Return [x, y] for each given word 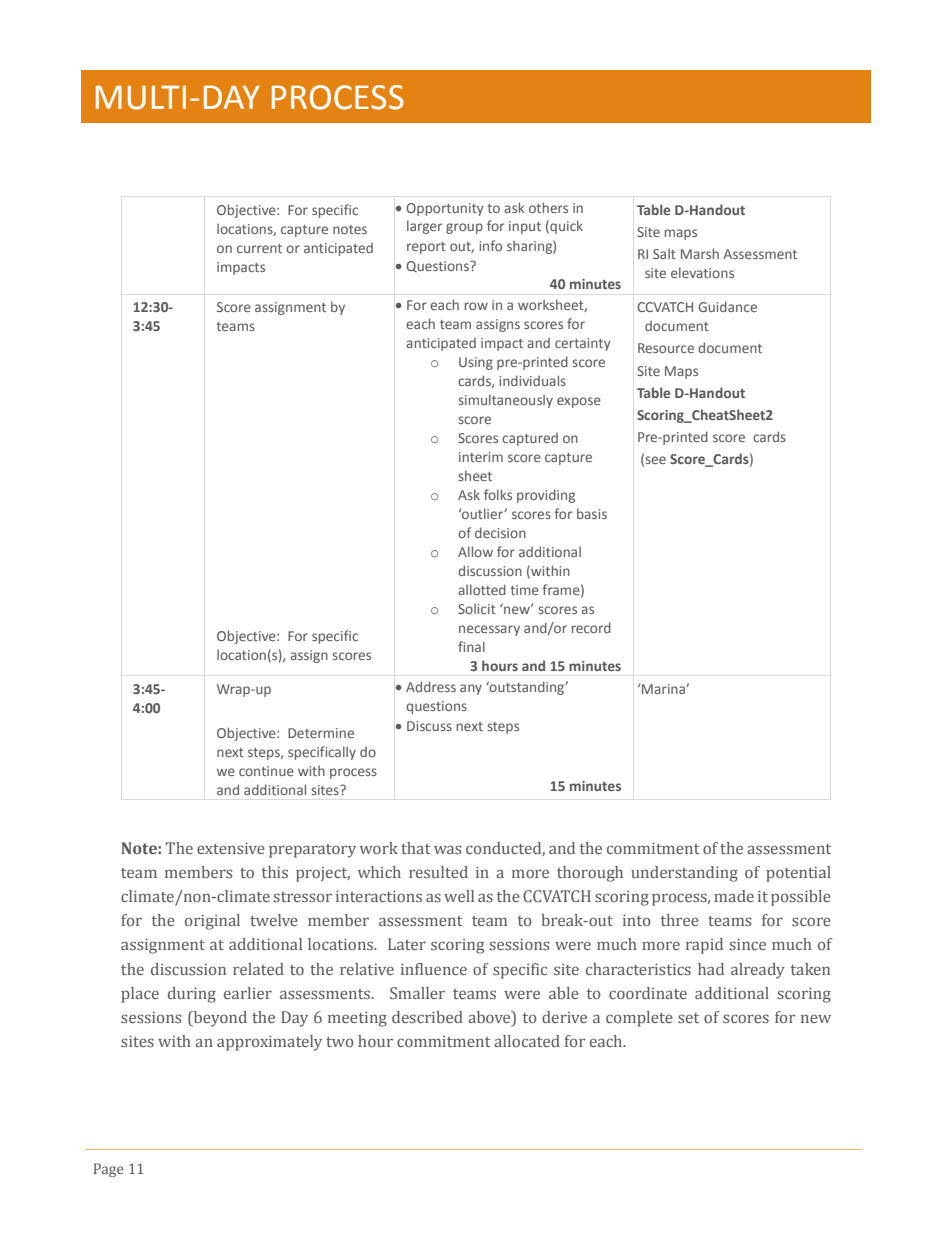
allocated [527, 1041]
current [259, 248]
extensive [231, 848]
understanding [684, 874]
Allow [475, 551]
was [447, 849]
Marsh [700, 253]
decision [500, 532]
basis [592, 513]
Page [109, 1170]
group [464, 228]
